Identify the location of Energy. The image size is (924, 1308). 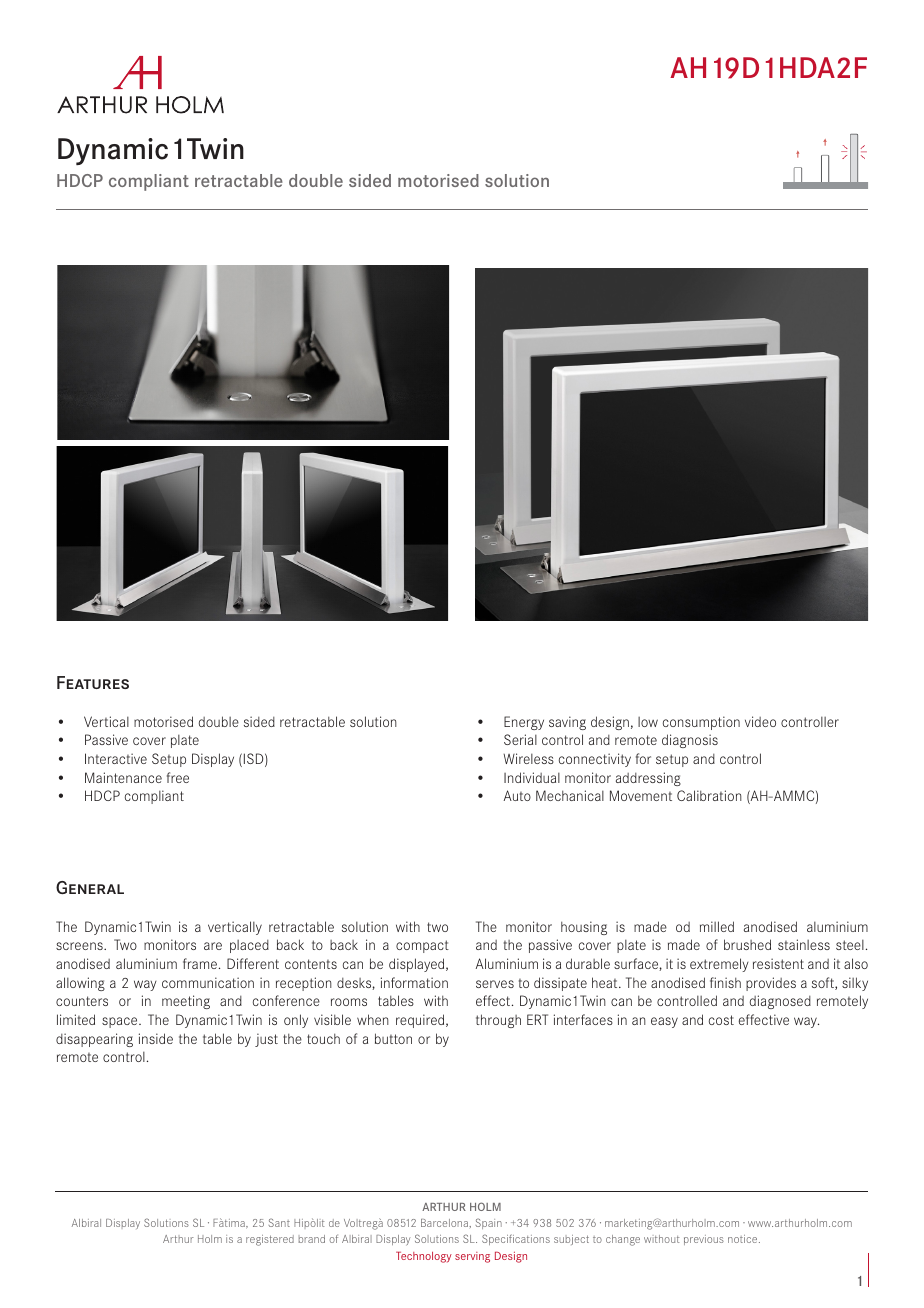
(524, 723).
